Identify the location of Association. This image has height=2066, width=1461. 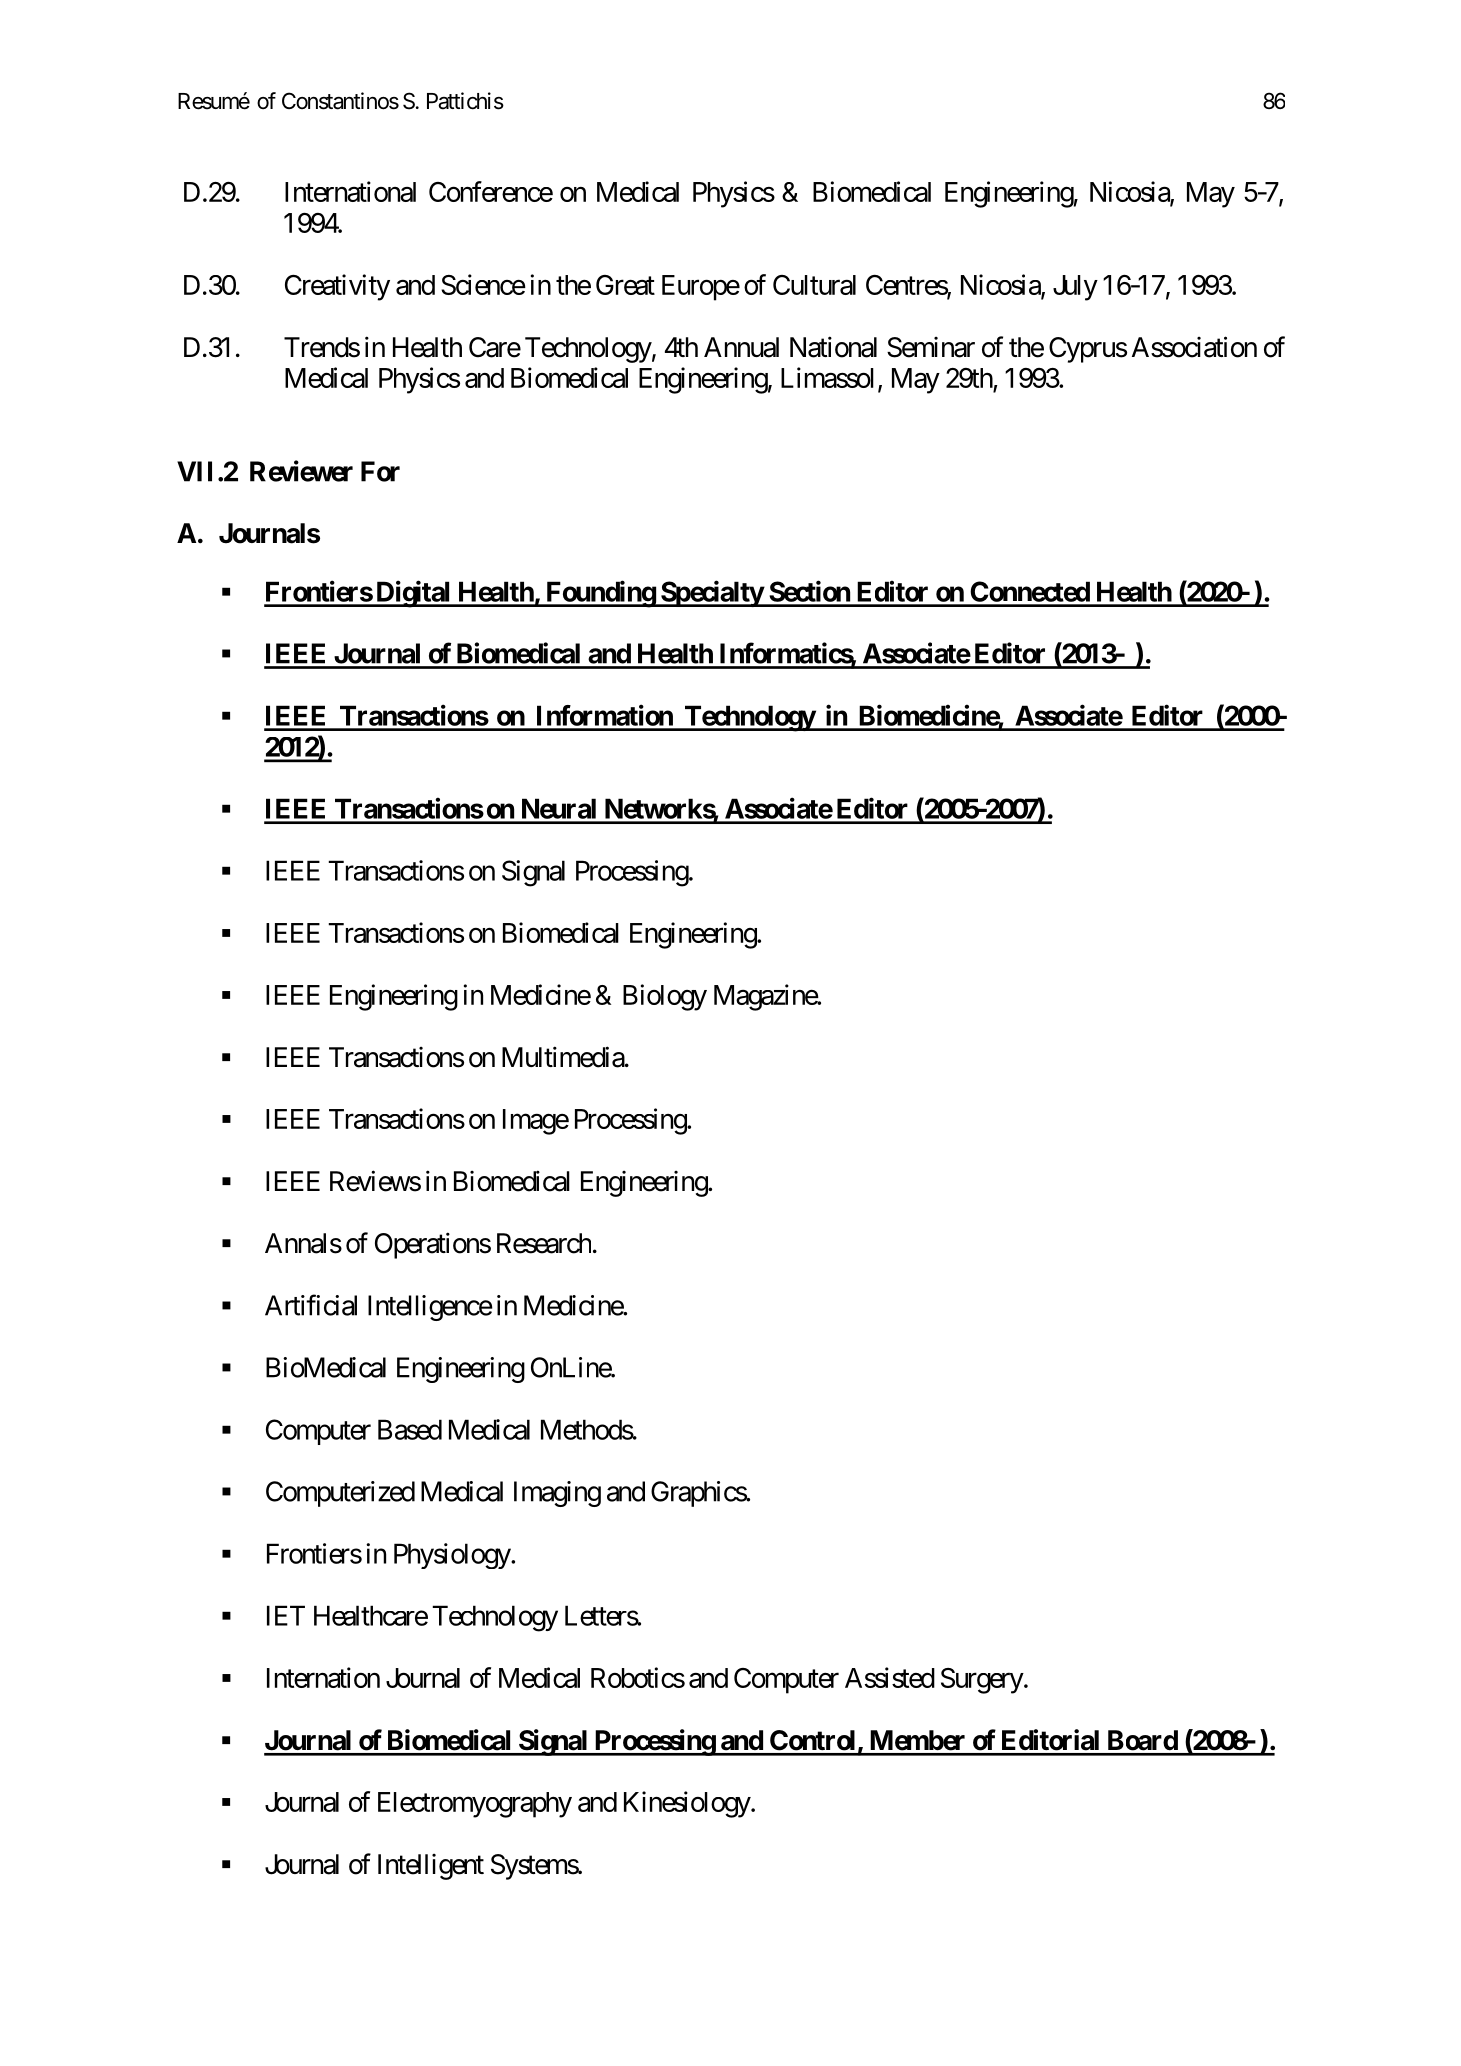
(1194, 347).
